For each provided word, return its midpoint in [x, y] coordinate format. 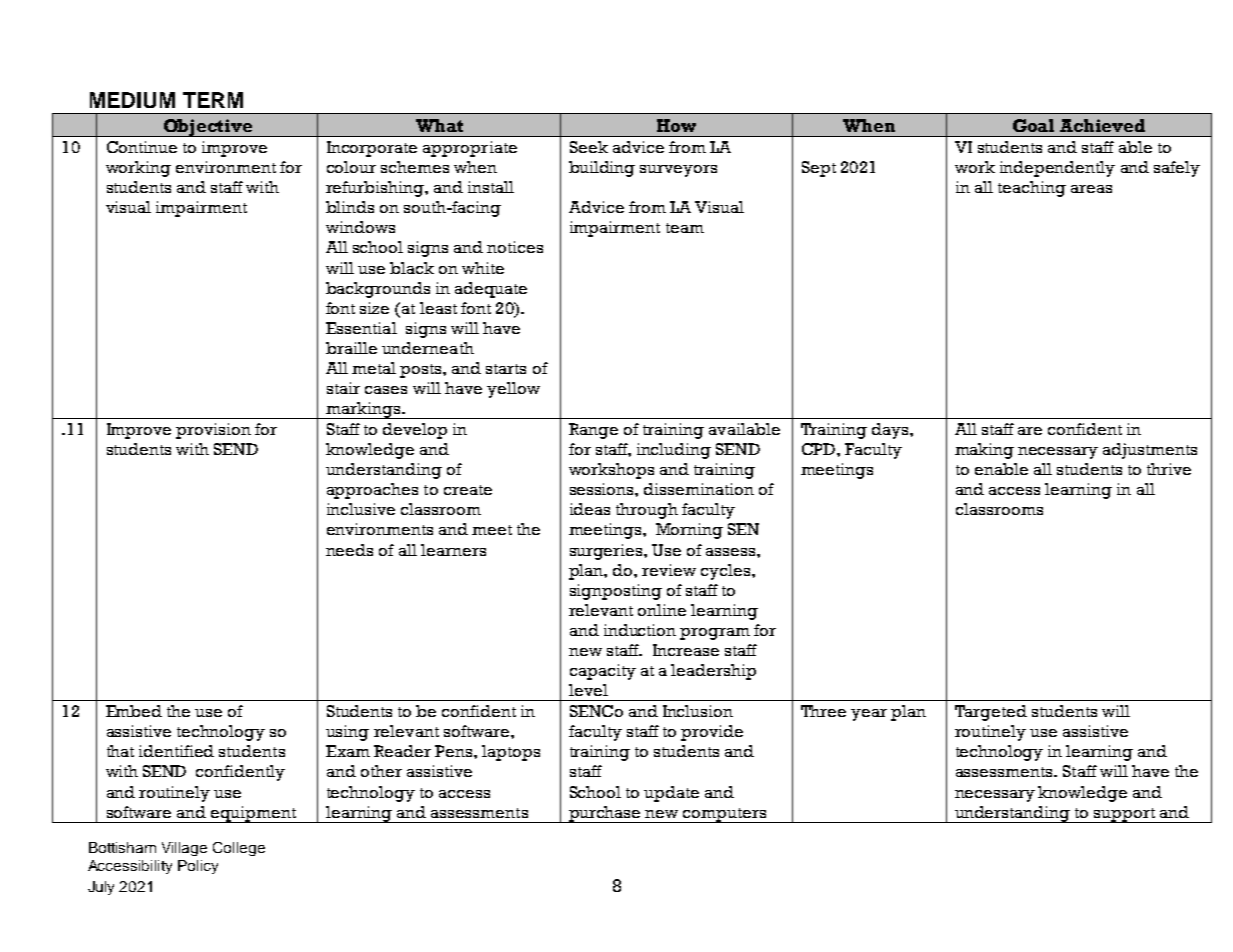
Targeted [991, 713]
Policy [198, 867]
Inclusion [698, 711]
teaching [1032, 189]
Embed [134, 711]
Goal [1033, 125]
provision [213, 431]
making [984, 451]
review [669, 570]
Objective [207, 128]
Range [593, 431]
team [685, 228]
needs [349, 550]
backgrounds [378, 290]
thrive [1169, 469]
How [676, 125]
